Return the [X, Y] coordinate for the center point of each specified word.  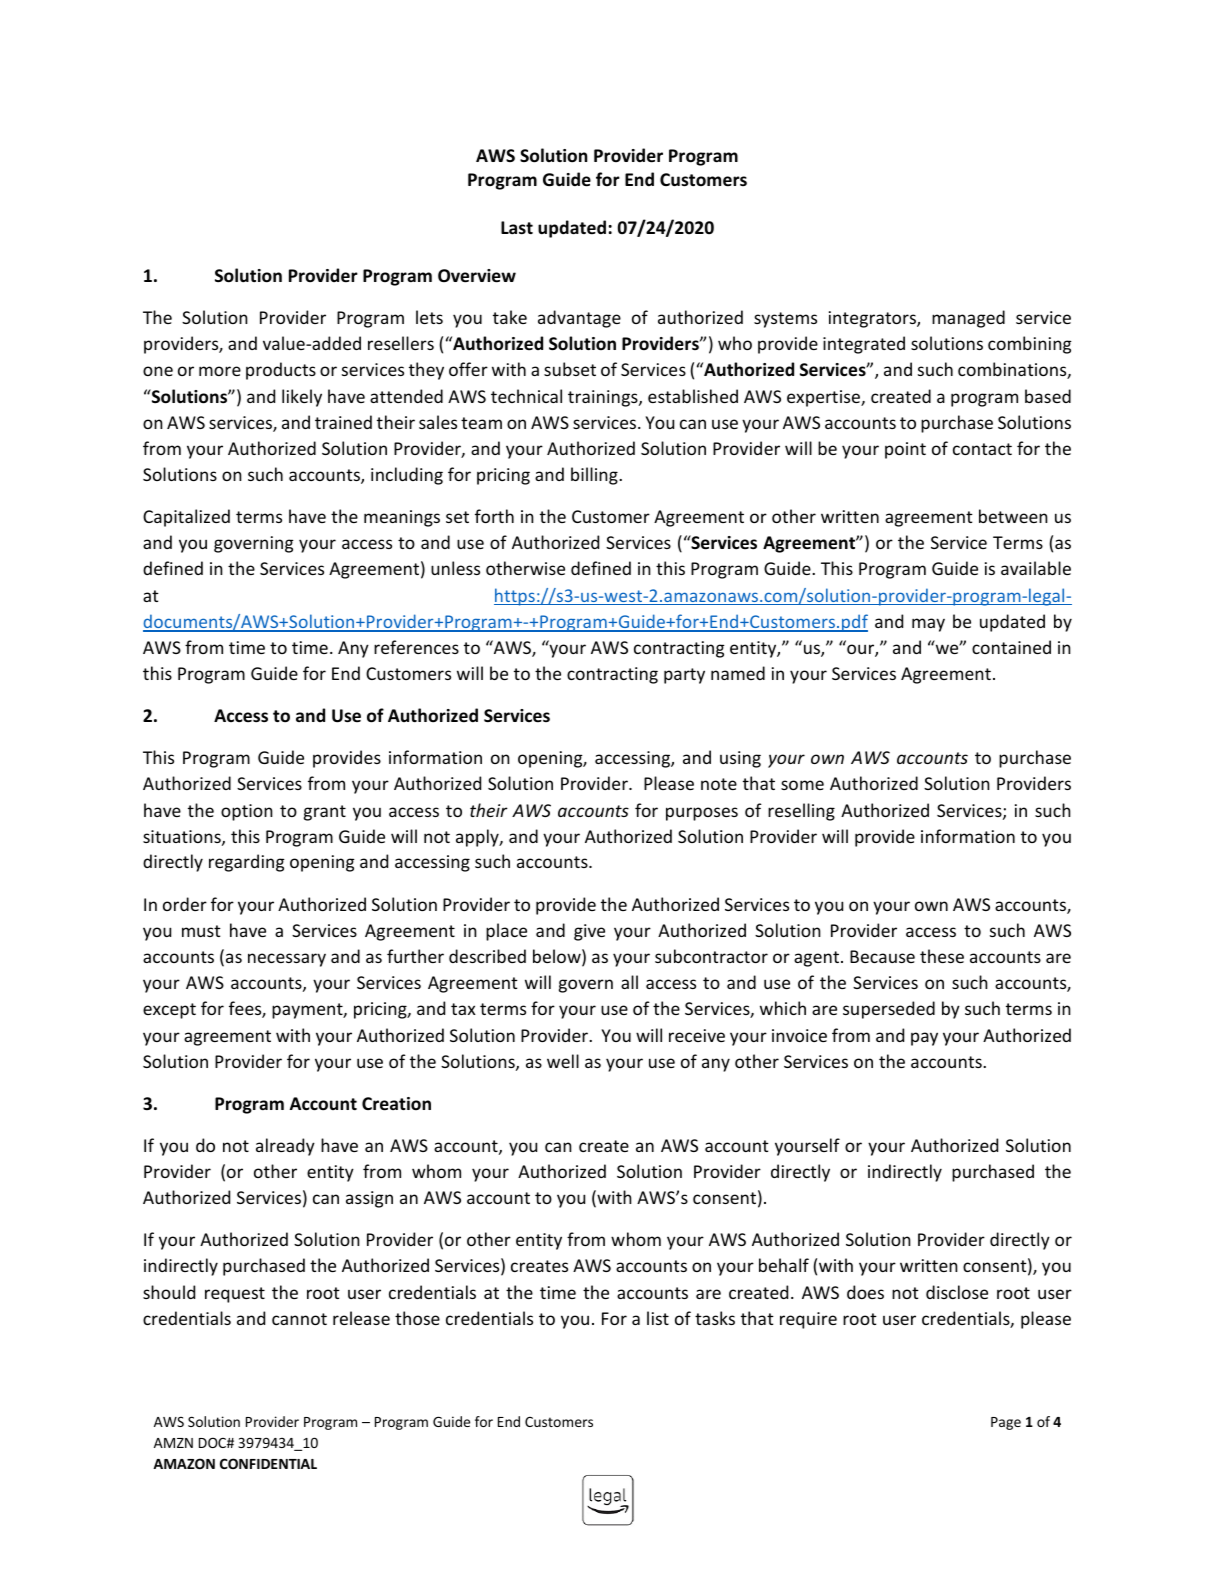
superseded [889, 1010]
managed [968, 319]
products [281, 371]
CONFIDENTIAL [268, 1463]
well [563, 1061]
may [928, 625]
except [169, 1011]
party [684, 676]
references [416, 647]
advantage [579, 319]
